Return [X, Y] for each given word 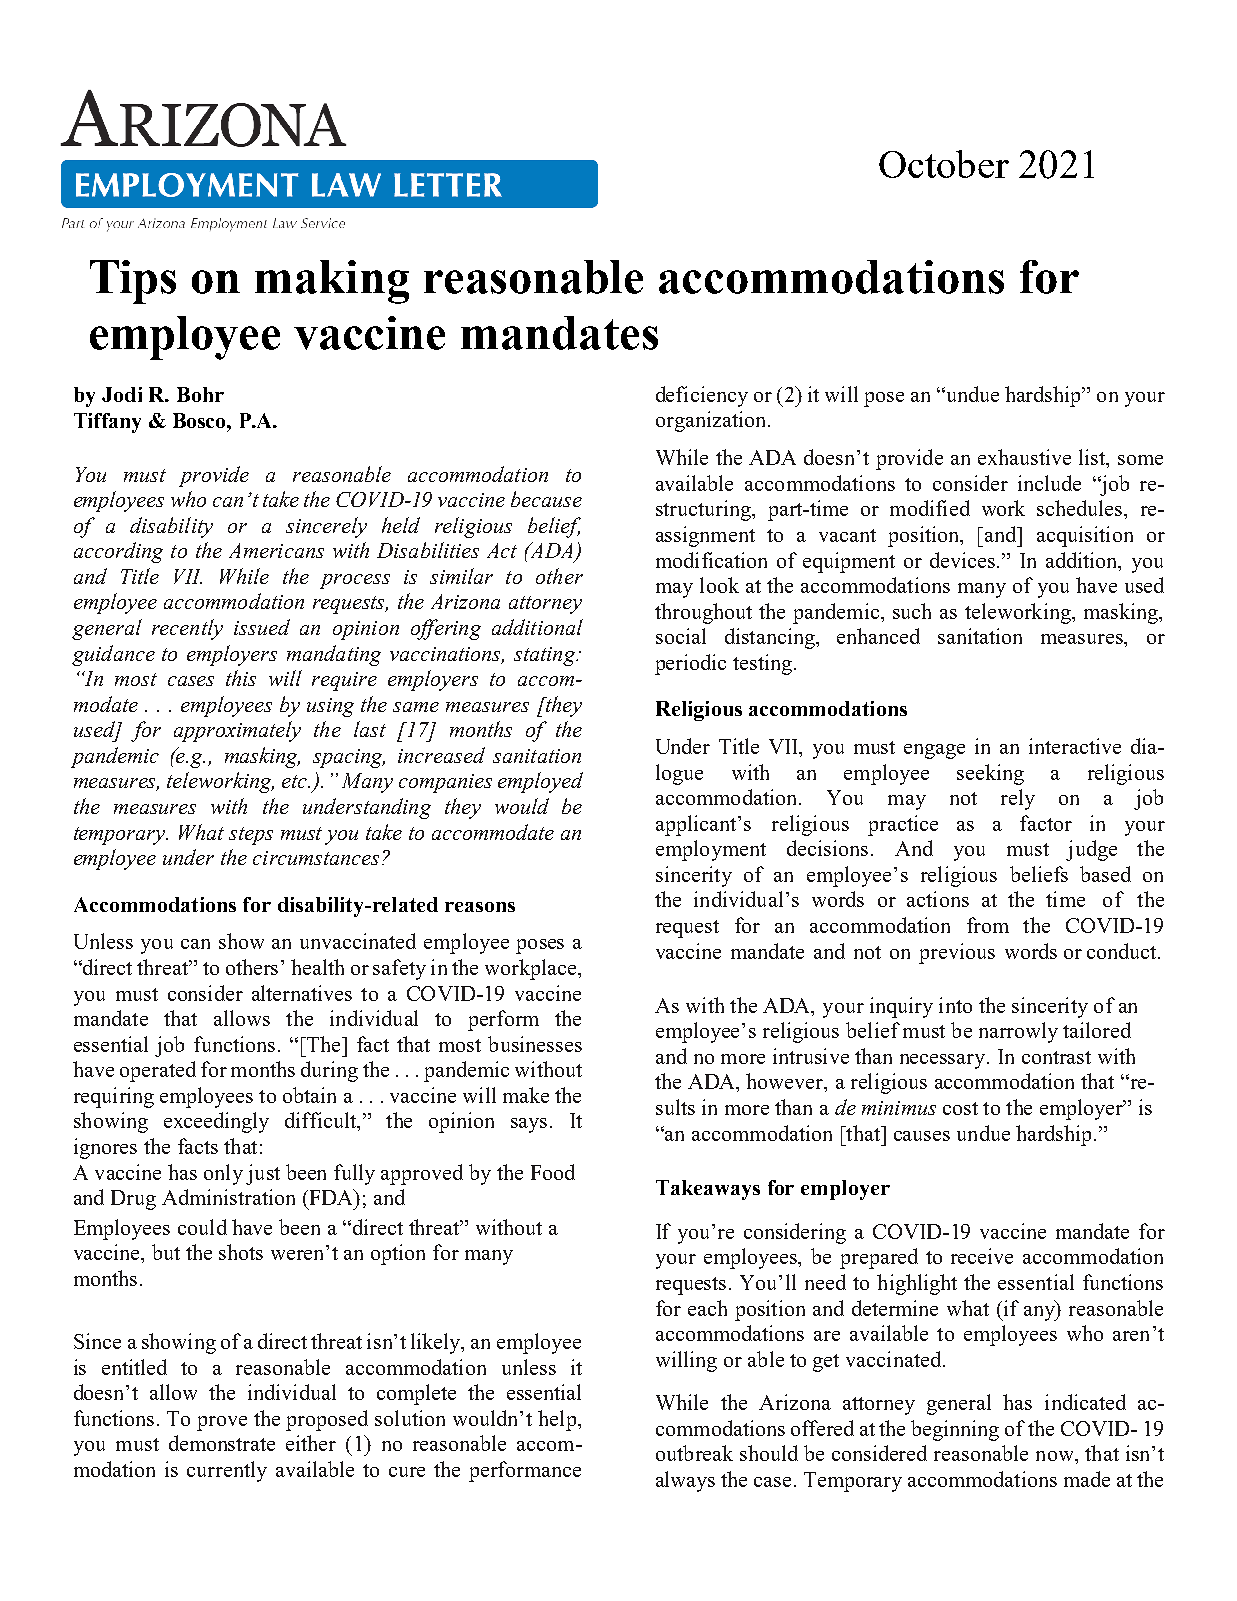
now [1056, 1456]
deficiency [702, 396]
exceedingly [216, 1122]
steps [251, 836]
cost [960, 1108]
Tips [133, 282]
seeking [990, 774]
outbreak [694, 1453]
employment [711, 850]
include [1049, 483]
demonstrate [222, 1443]
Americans [276, 550]
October [944, 164]
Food [553, 1172]
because [546, 499]
